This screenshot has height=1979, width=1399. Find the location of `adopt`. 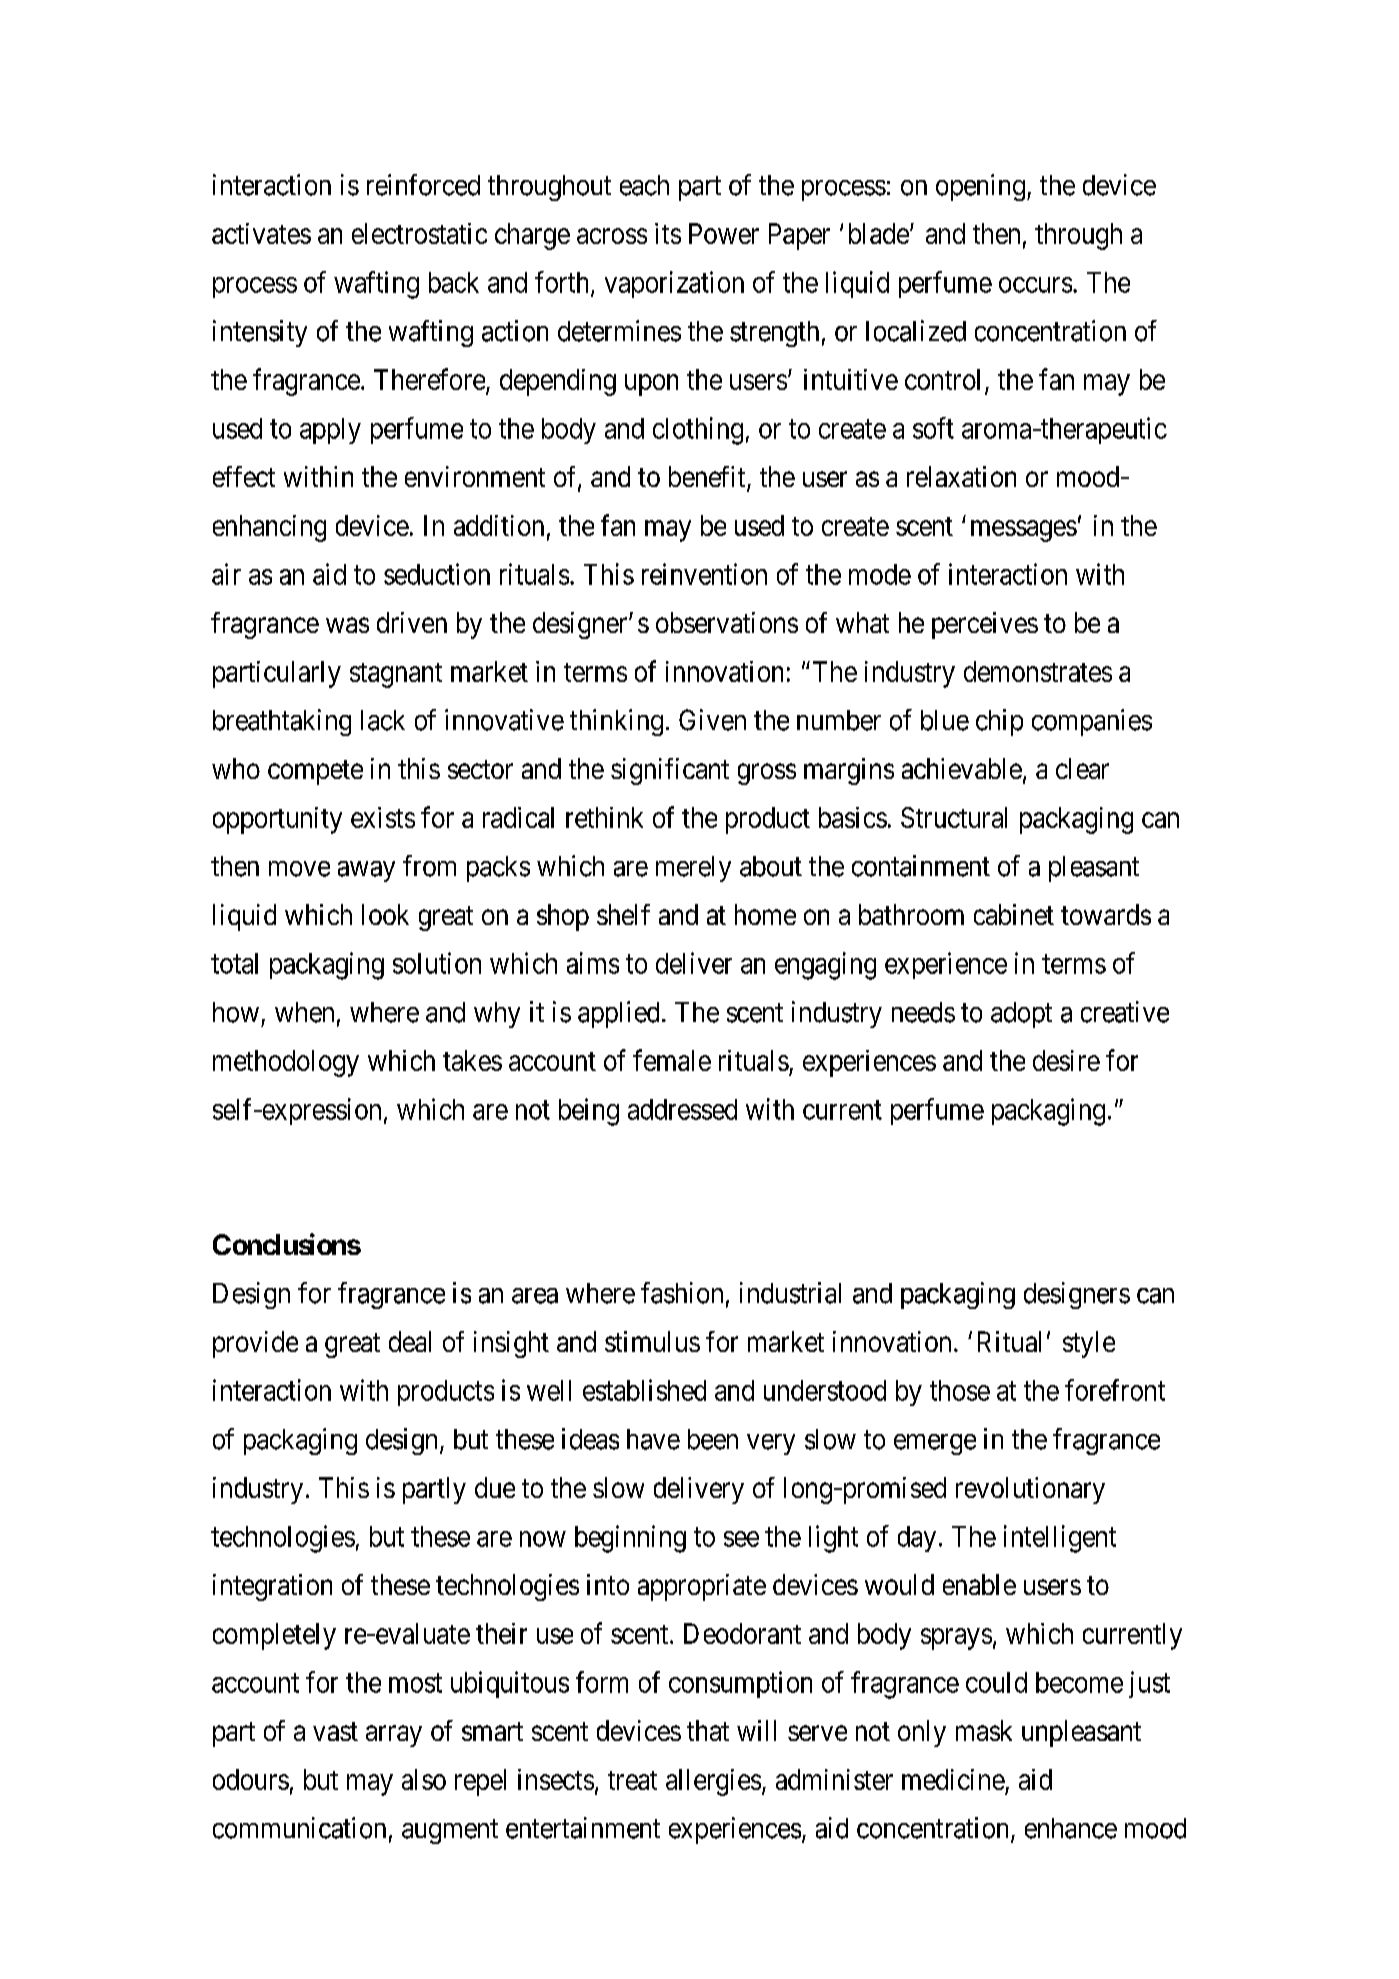

adopt is located at coordinates (1021, 1015).
